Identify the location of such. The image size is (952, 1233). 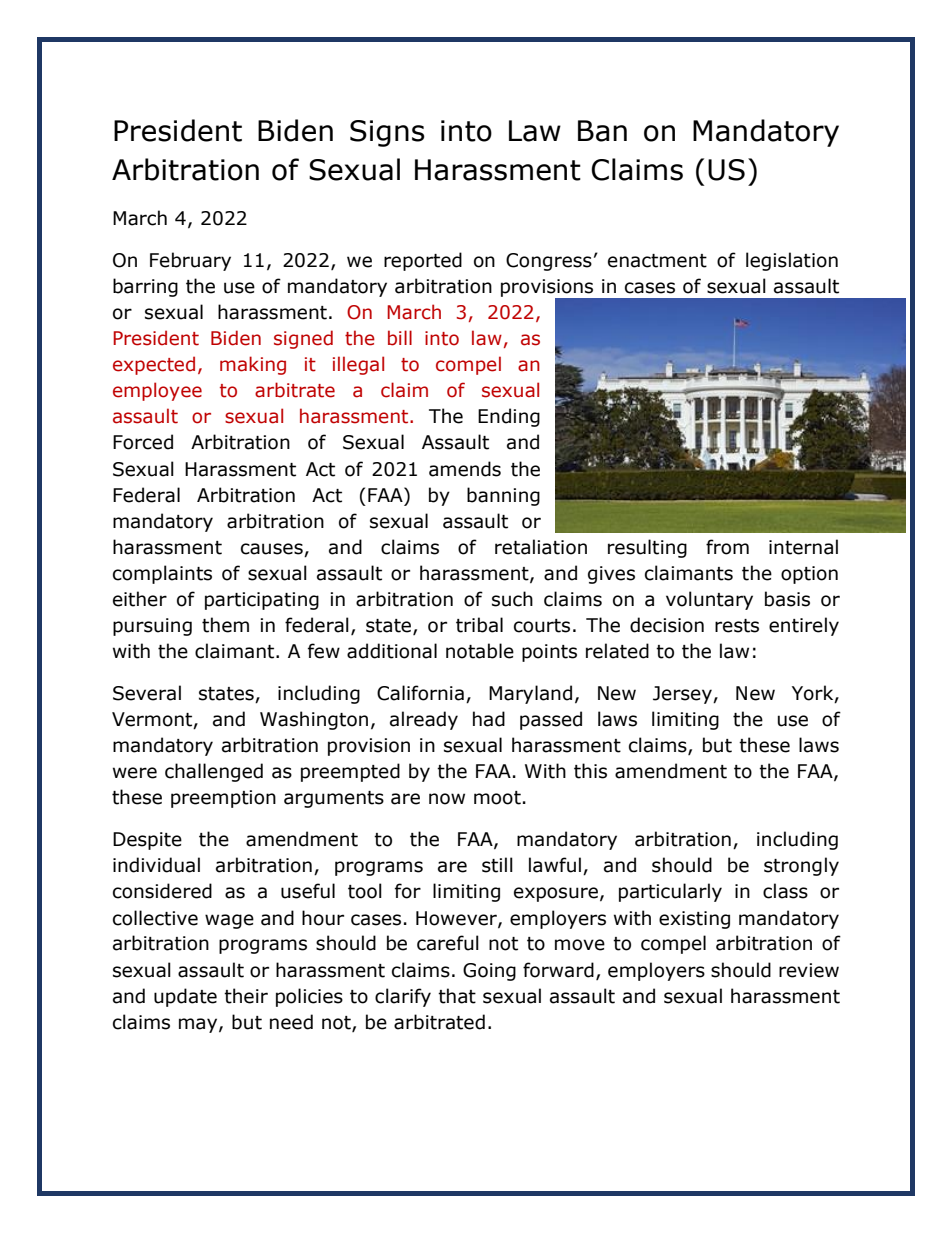
(512, 599).
